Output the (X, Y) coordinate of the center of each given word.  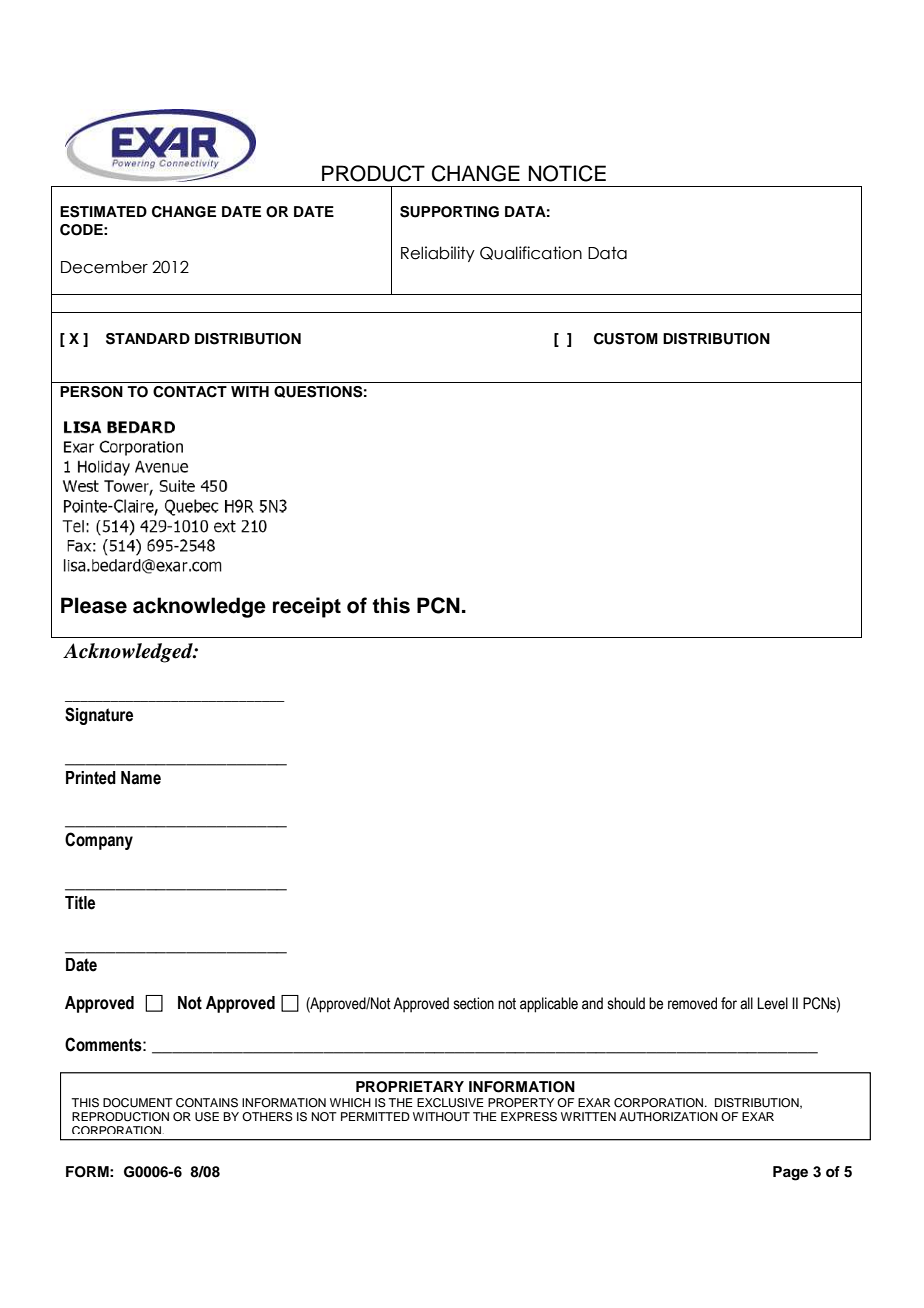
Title (80, 903)
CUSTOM (626, 339)
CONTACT (190, 392)
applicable (549, 1005)
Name (141, 778)
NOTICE (567, 173)
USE (207, 1117)
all (746, 1003)
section (474, 1003)
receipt (307, 607)
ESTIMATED (103, 212)
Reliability (438, 254)
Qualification (531, 253)
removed (692, 1003)
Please (94, 605)
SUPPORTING (449, 212)
